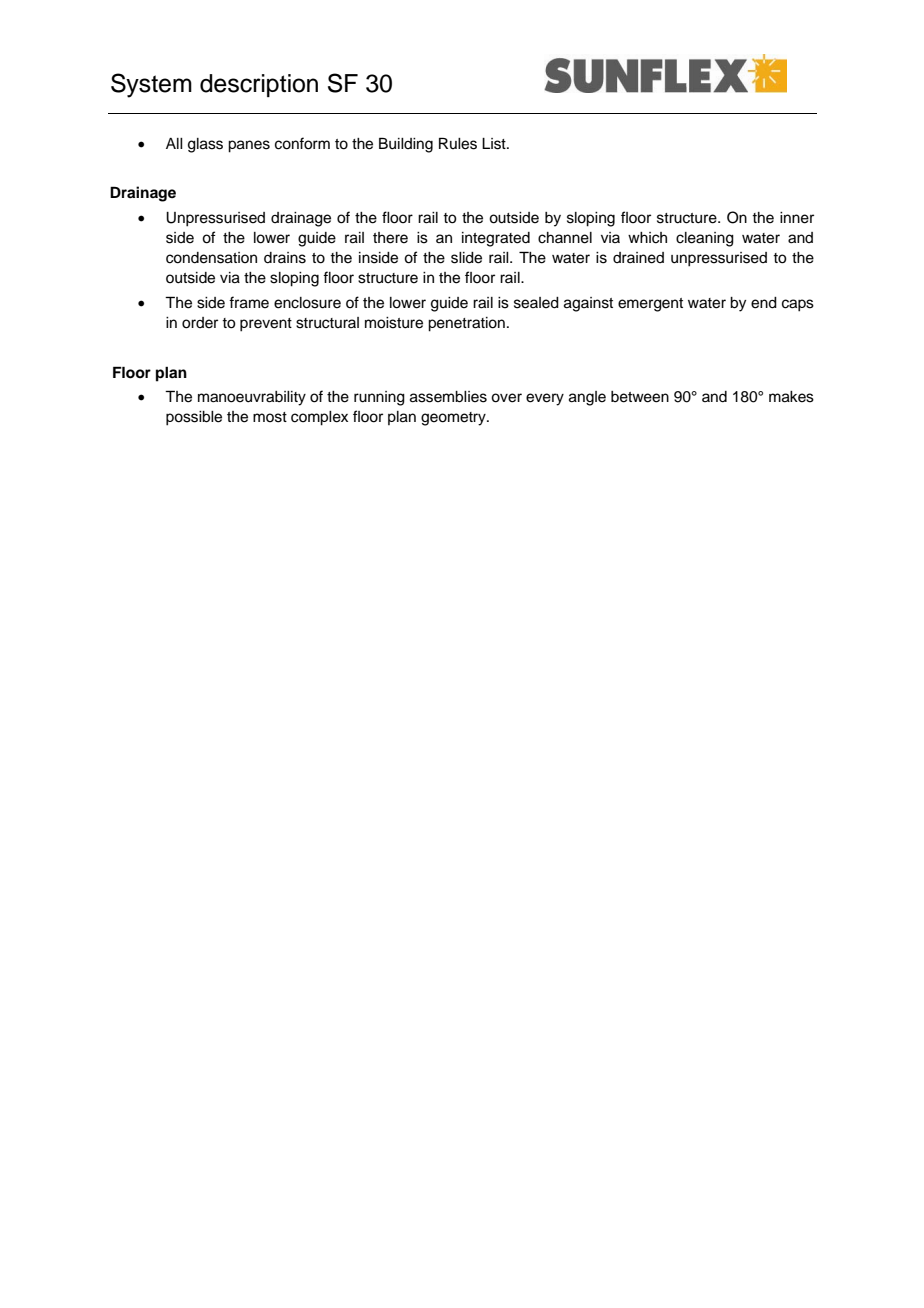  Describe the element at coordinates (252, 398) in the image. I see `manoeuvrability` at that location.
